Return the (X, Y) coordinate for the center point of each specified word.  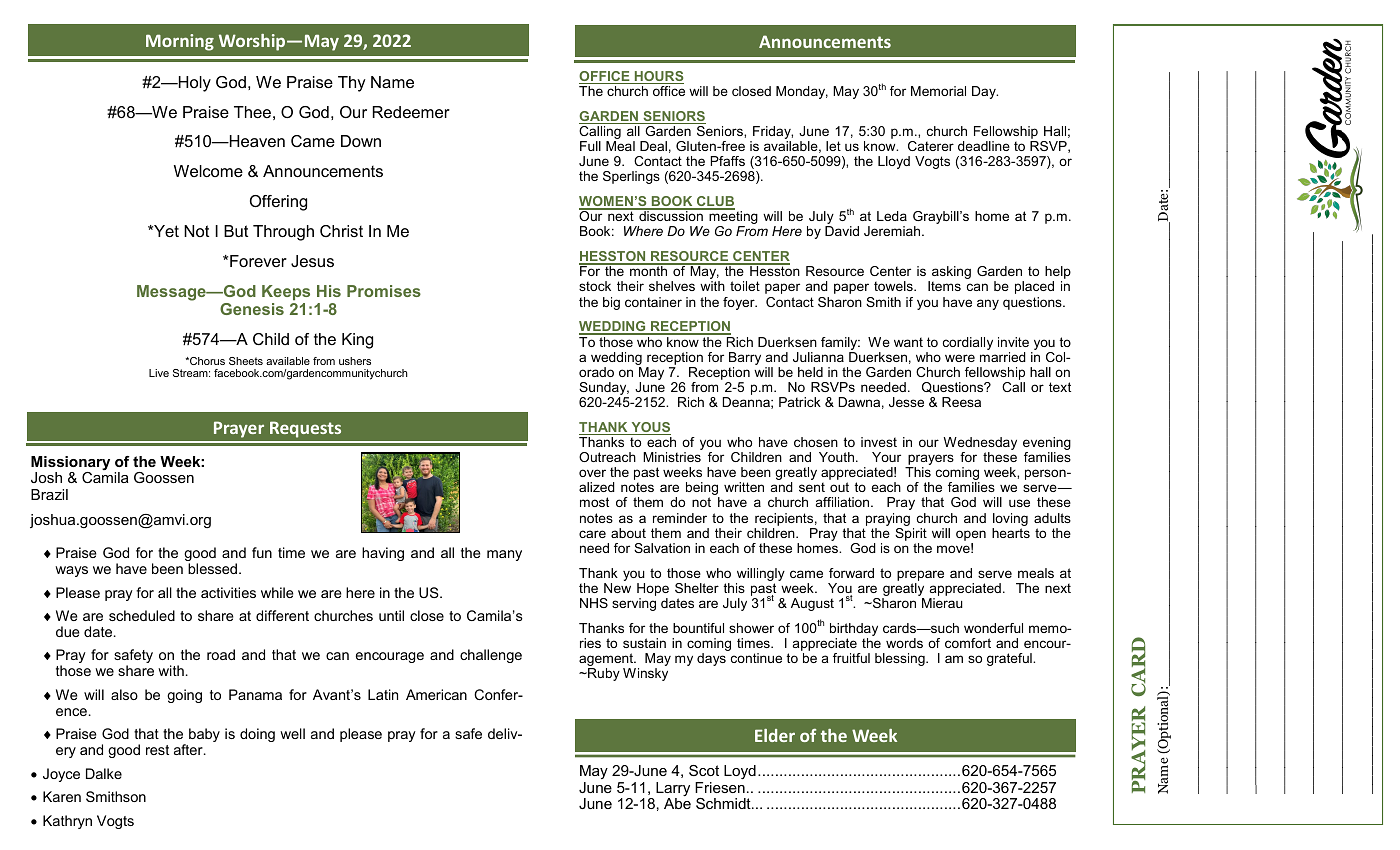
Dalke (104, 773)
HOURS (658, 77)
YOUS (650, 428)
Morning (180, 42)
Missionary (70, 464)
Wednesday (980, 445)
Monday (802, 92)
